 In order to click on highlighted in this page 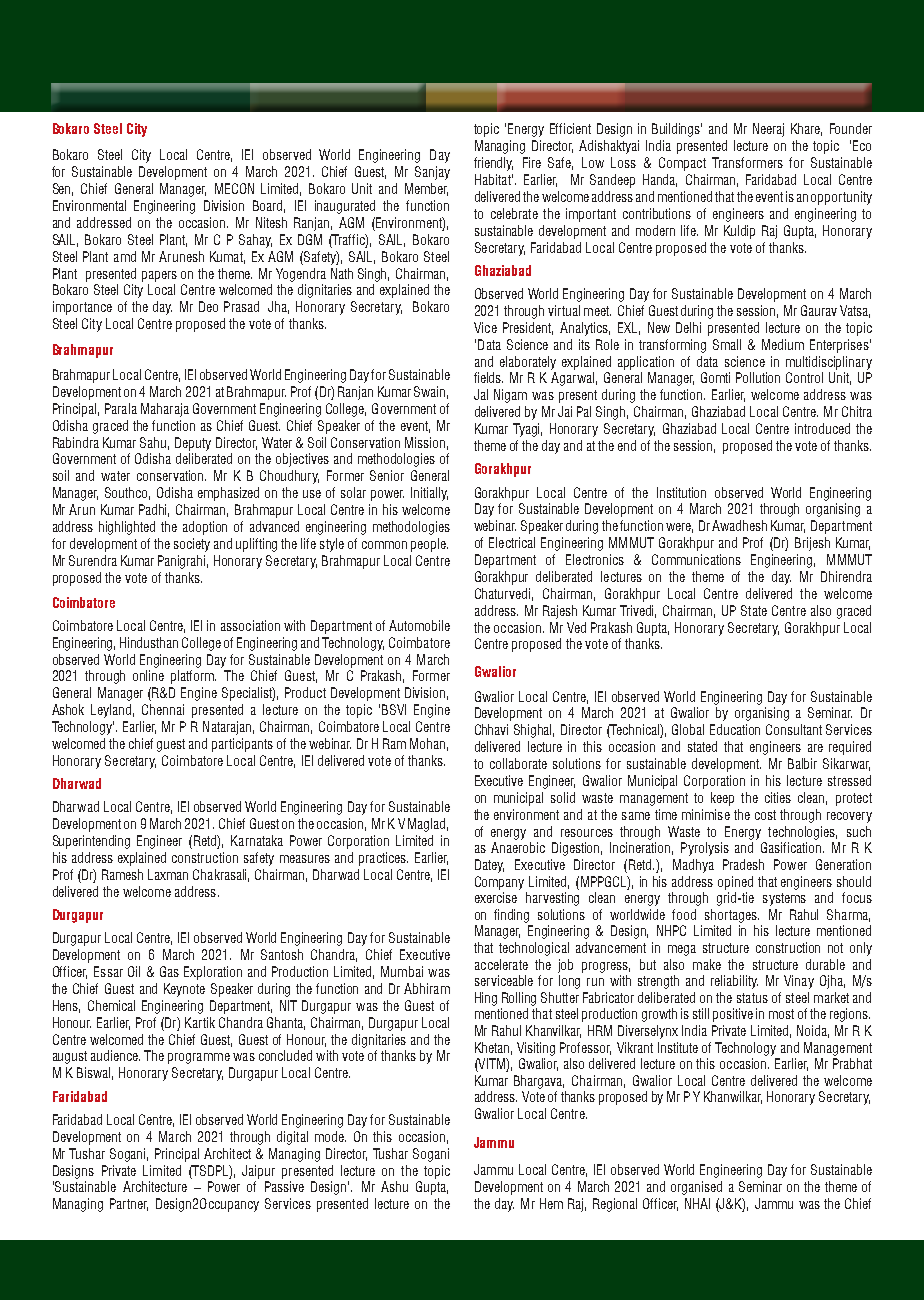, I will do `click(127, 528)`.
